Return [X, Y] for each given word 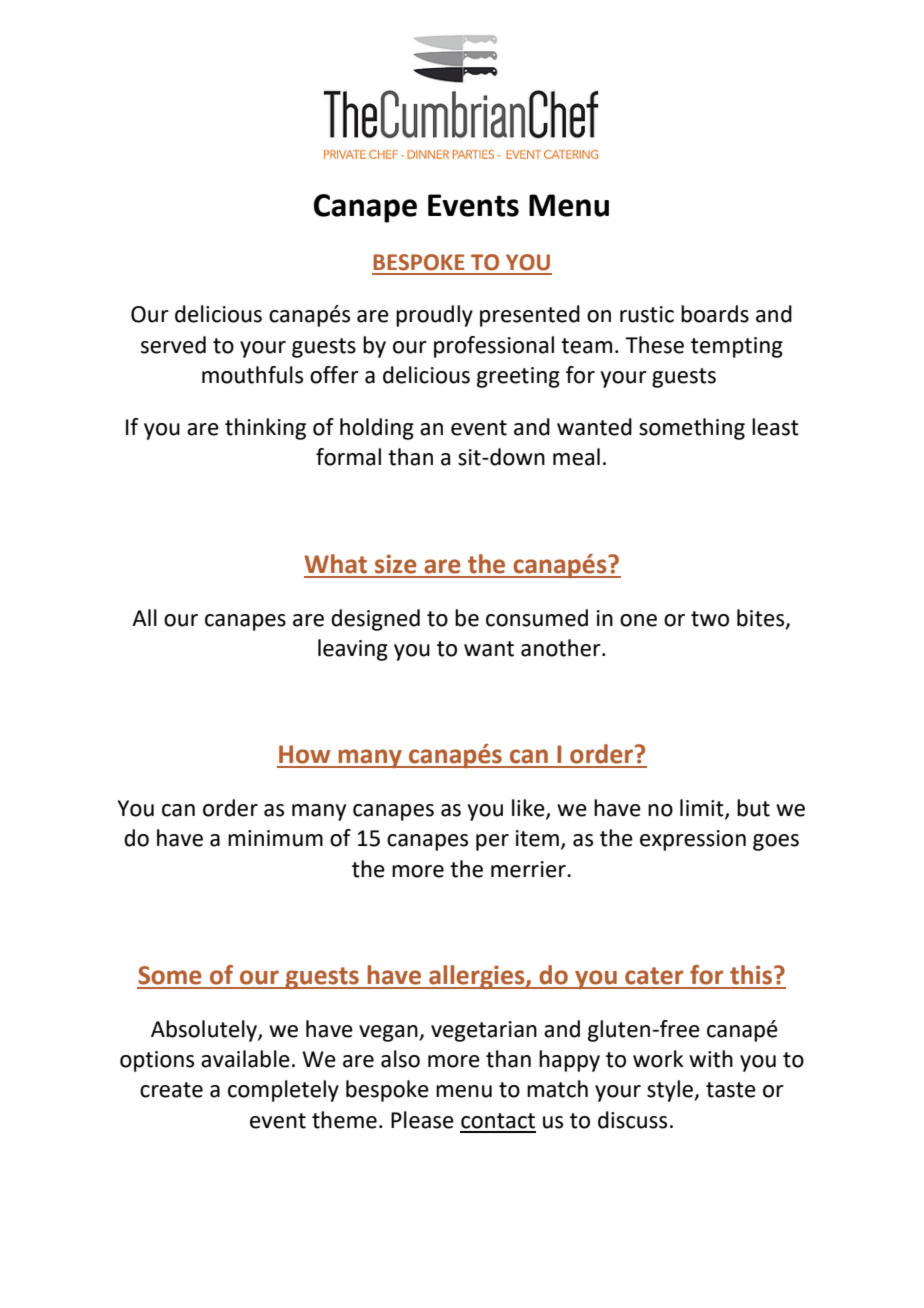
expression [693, 840]
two [710, 619]
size [396, 564]
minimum [275, 838]
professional [494, 347]
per [492, 842]
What [335, 564]
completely [283, 1091]
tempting [737, 347]
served [173, 345]
